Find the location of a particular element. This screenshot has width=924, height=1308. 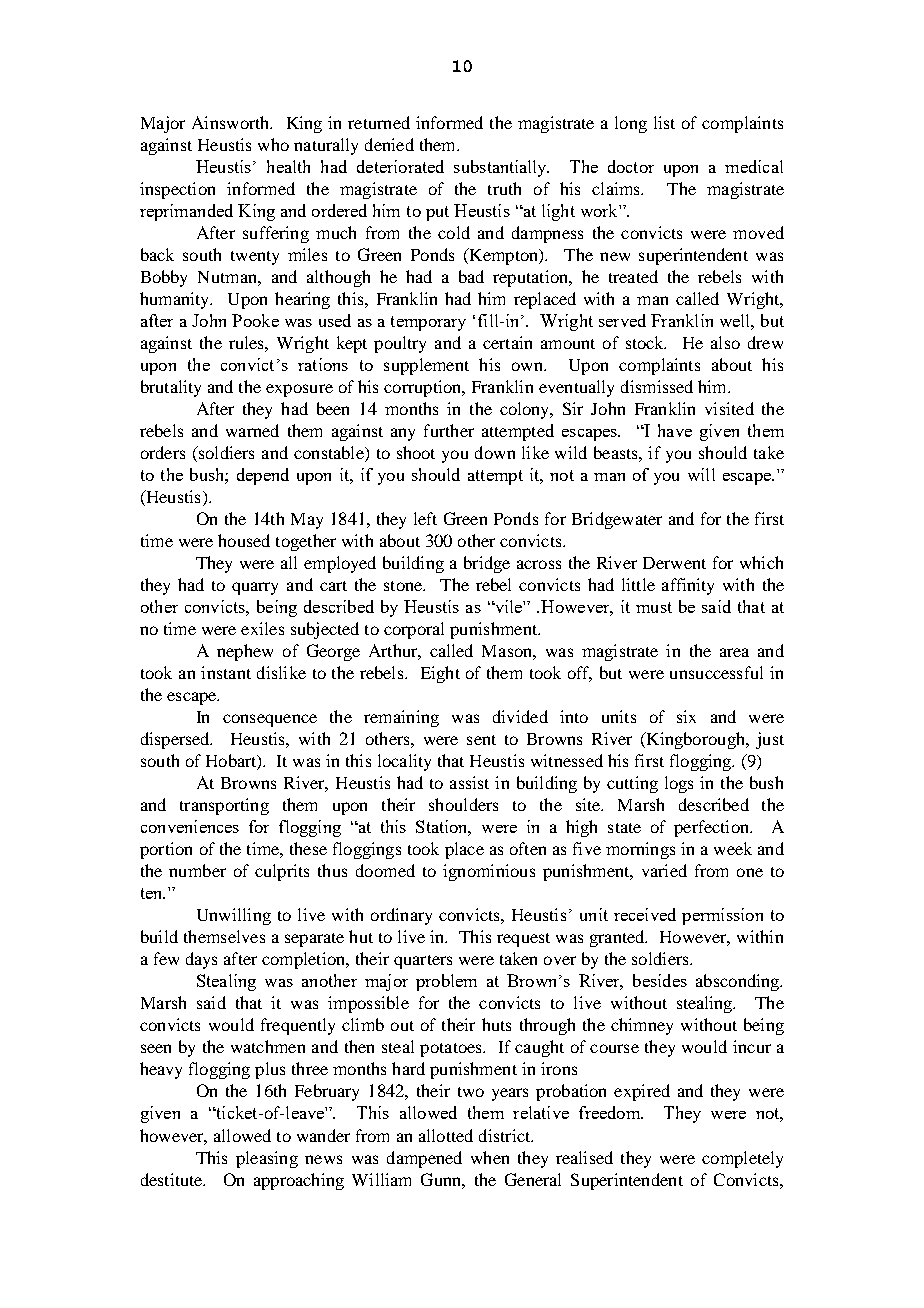

completely is located at coordinates (742, 1159).
